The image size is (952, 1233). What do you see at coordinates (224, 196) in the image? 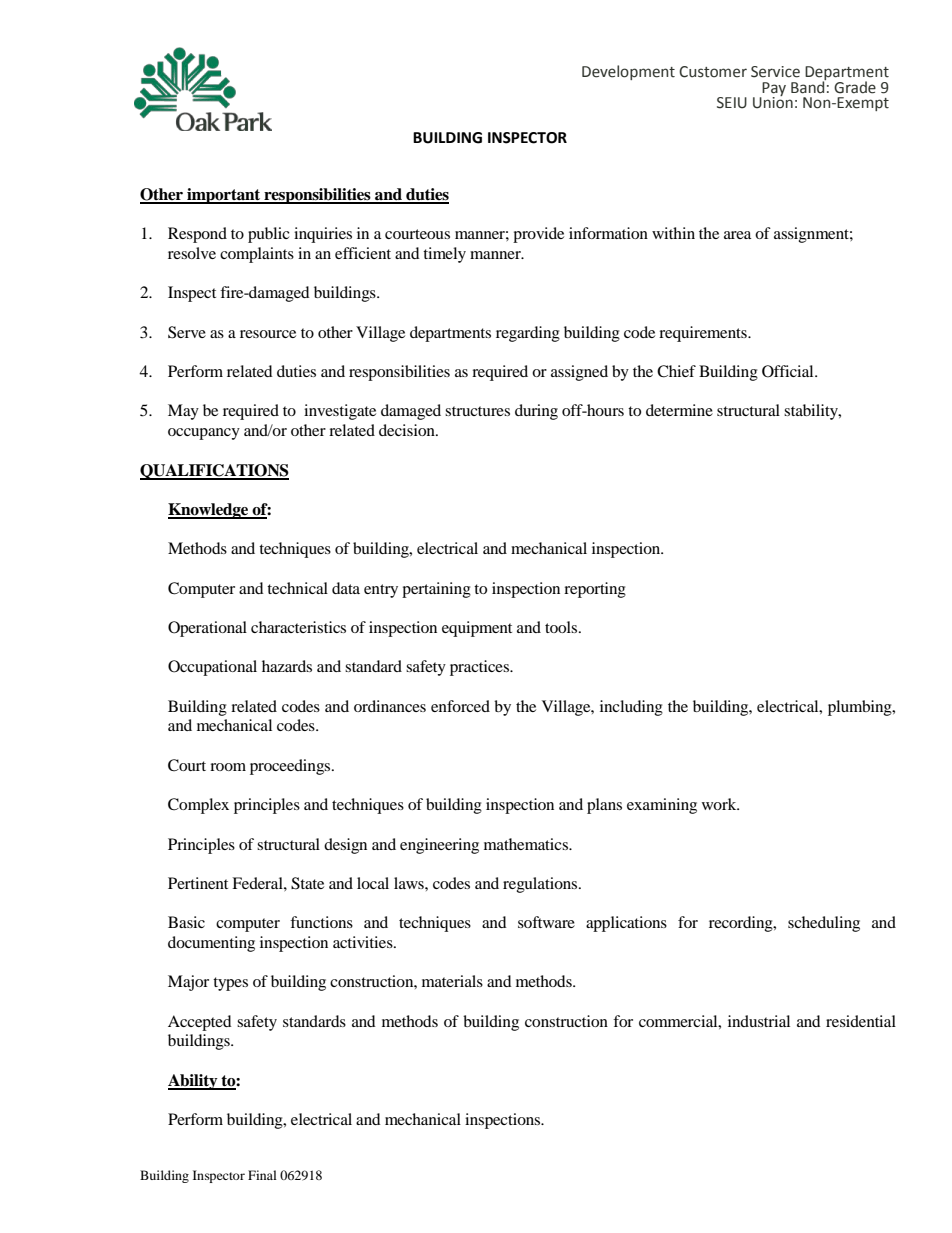
I see `important` at bounding box center [224, 196].
